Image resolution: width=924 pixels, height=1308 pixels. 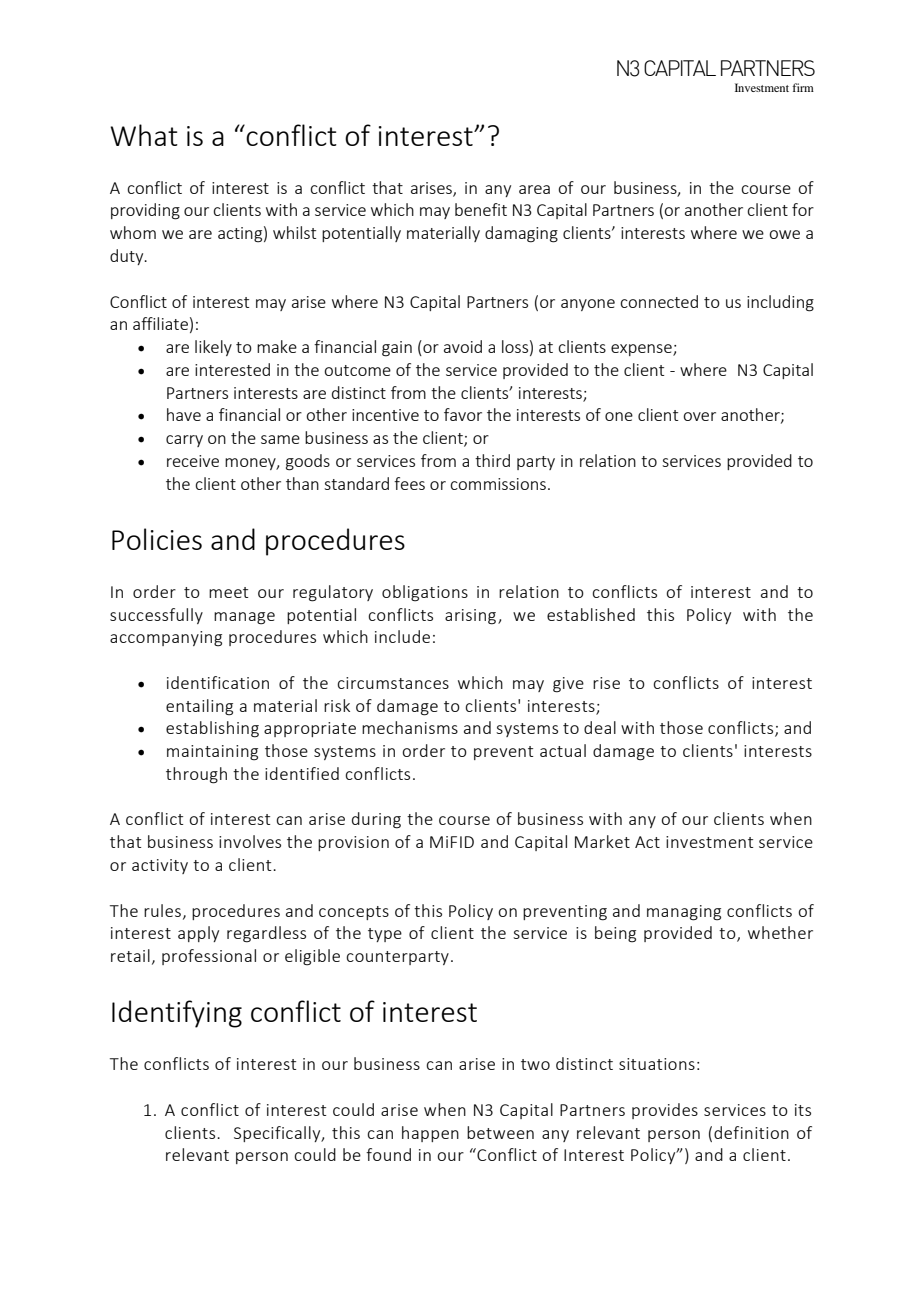 What do you see at coordinates (160, 866) in the screenshot?
I see `activity` at bounding box center [160, 866].
